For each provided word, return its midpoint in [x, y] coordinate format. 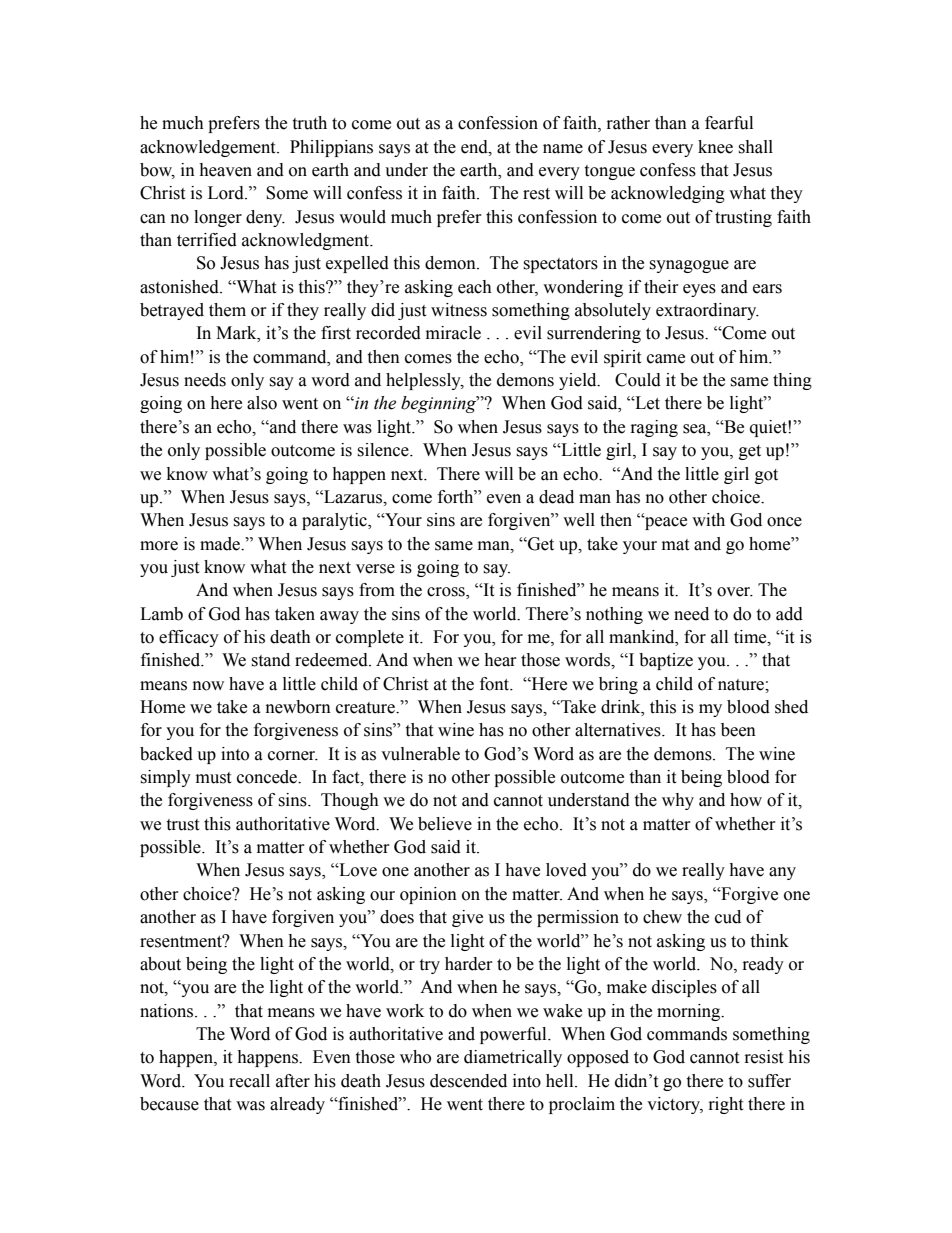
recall [249, 1081]
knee [715, 147]
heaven [225, 170]
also [262, 403]
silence [384, 450]
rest [536, 194]
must [213, 778]
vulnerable [420, 754]
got [766, 476]
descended [468, 1081]
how [746, 800]
